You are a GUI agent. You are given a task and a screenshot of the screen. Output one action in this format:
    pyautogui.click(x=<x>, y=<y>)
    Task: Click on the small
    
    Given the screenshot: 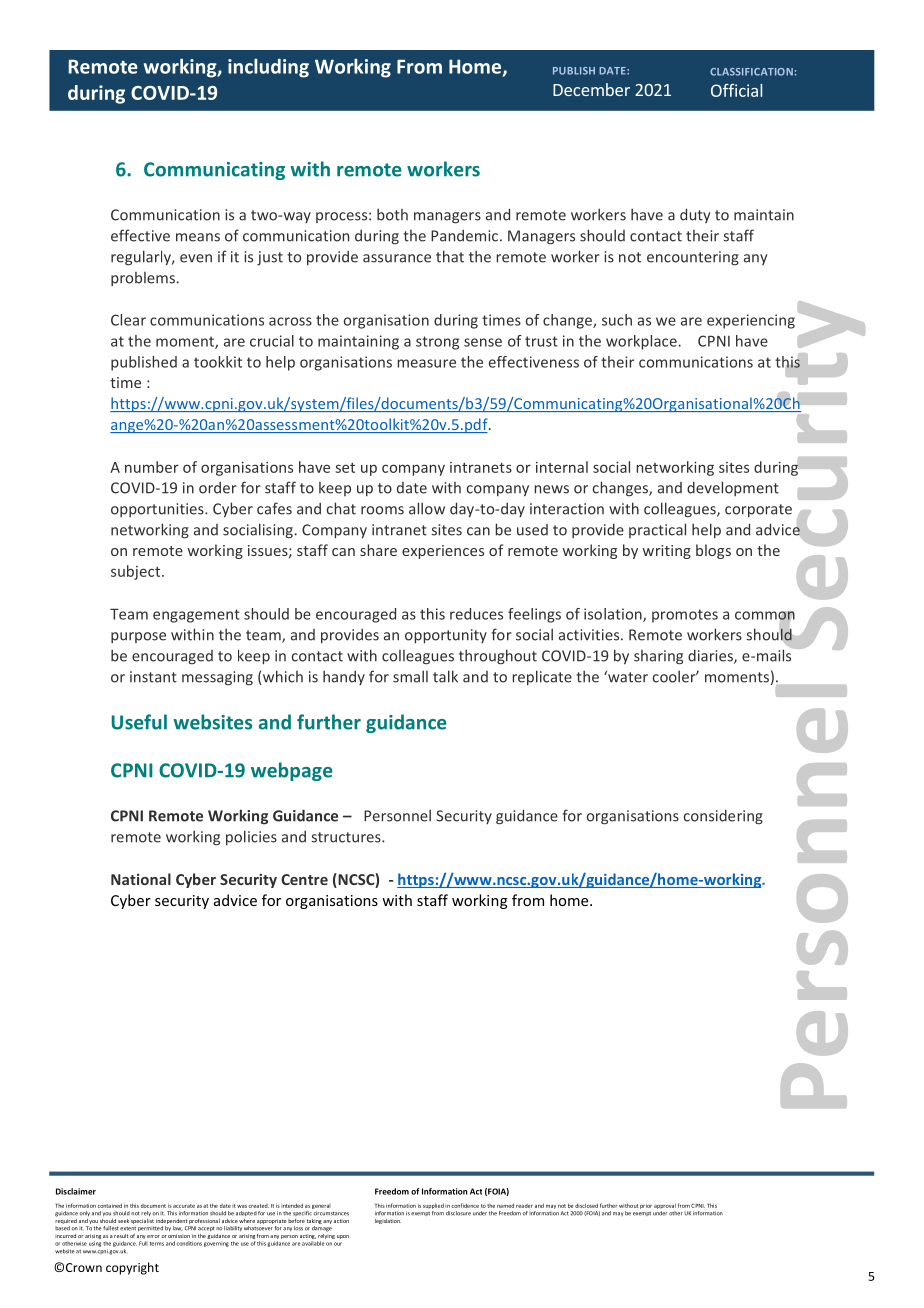 What is the action you would take?
    pyautogui.click(x=410, y=676)
